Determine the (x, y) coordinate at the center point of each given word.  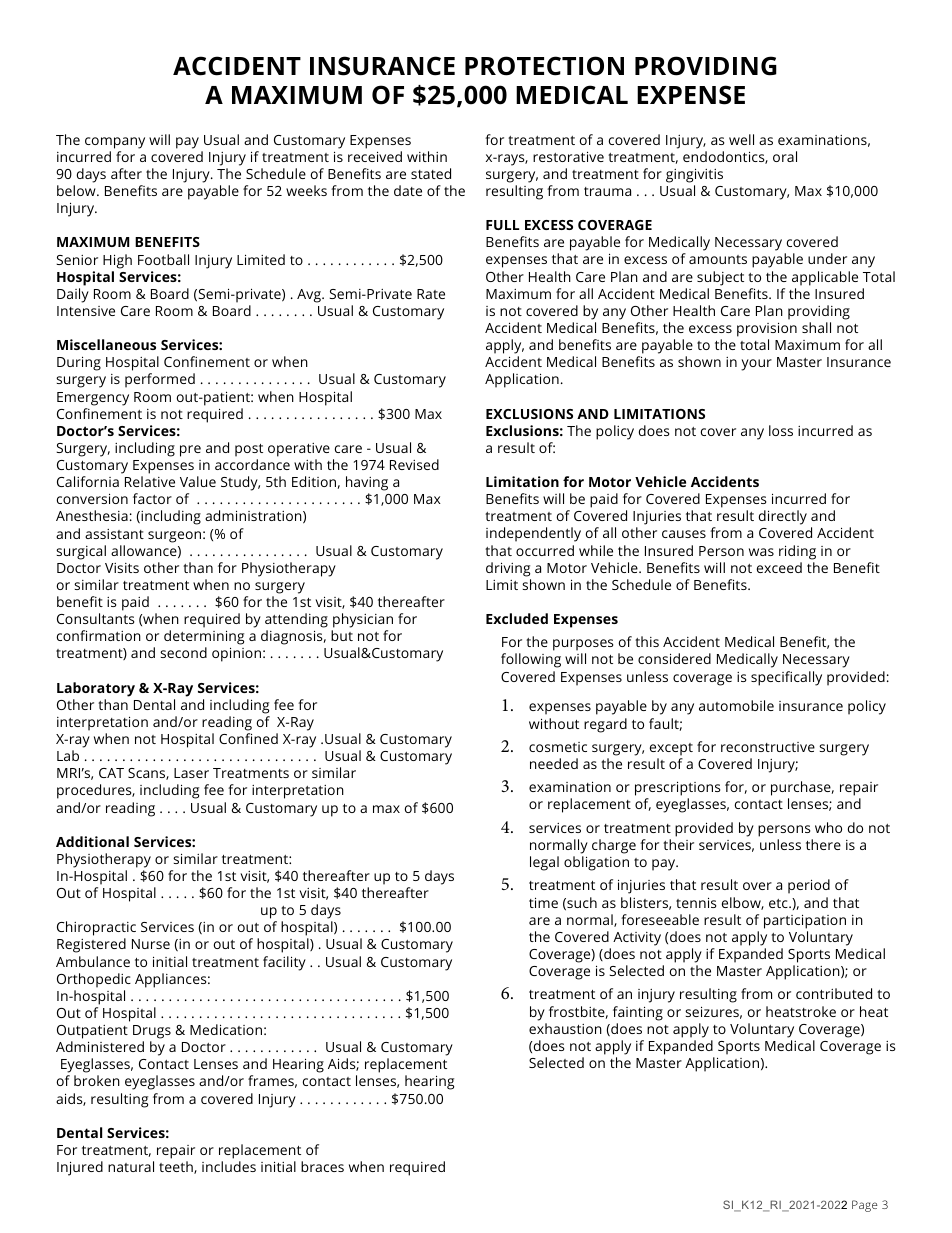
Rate (431, 294)
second (183, 652)
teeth (177, 1167)
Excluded (517, 618)
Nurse (151, 944)
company (115, 143)
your (756, 365)
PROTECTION (544, 66)
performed (160, 380)
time (543, 902)
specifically (786, 678)
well (741, 139)
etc (779, 903)
